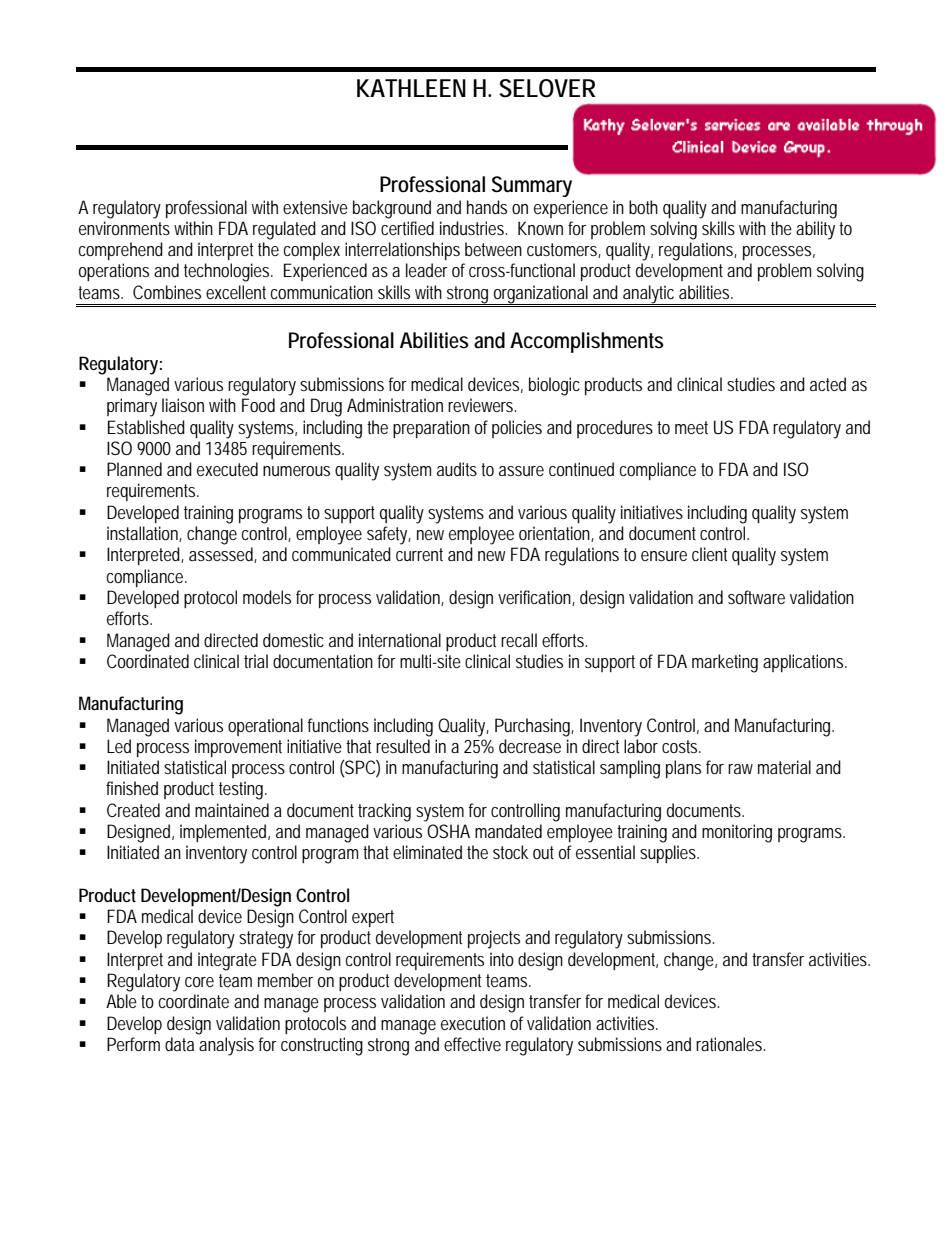  Describe the element at coordinates (709, 554) in the screenshot. I see `client` at that location.
